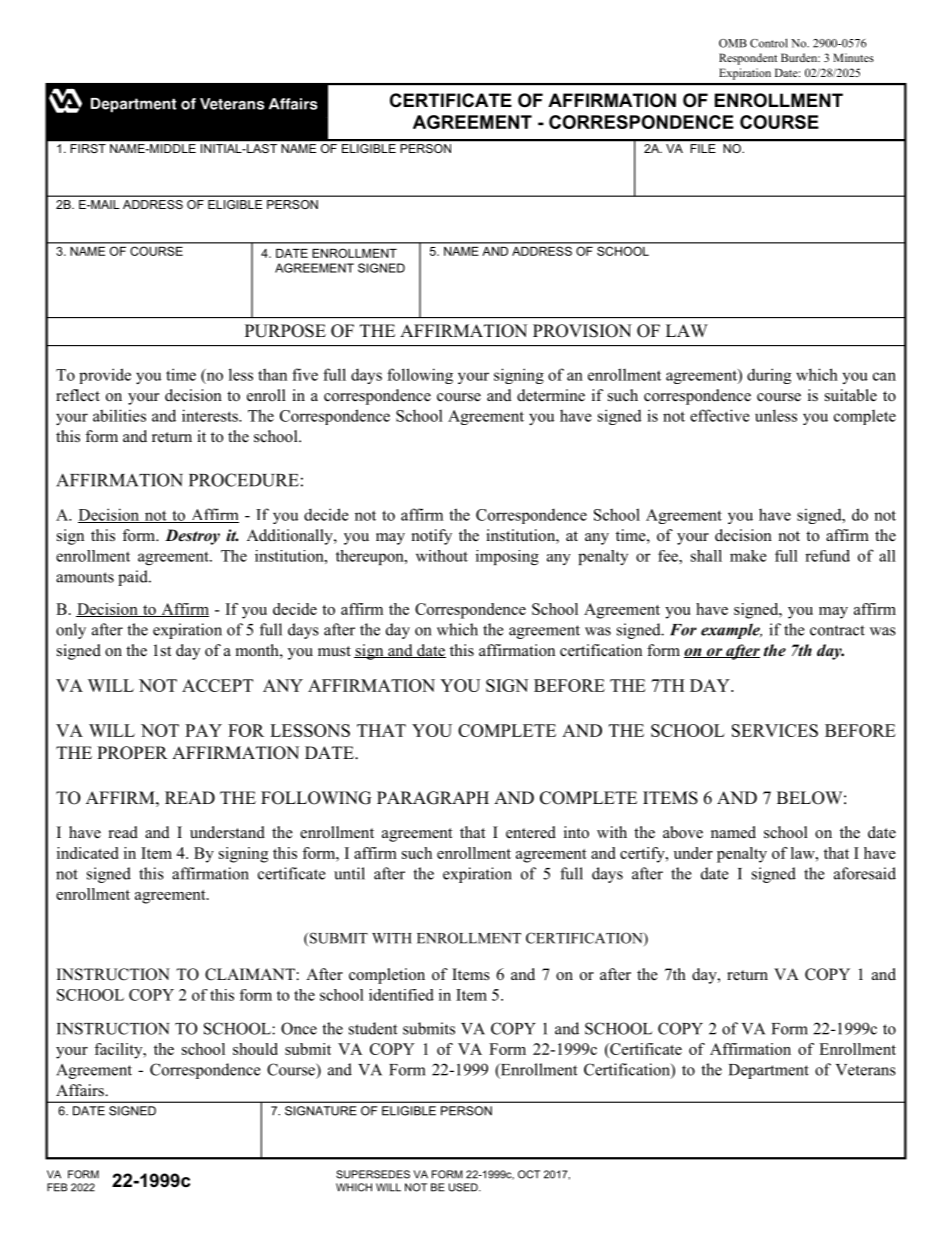 This page has height=1233, width=952. What do you see at coordinates (529, 1174) in the page?
I see `OCT` at bounding box center [529, 1174].
